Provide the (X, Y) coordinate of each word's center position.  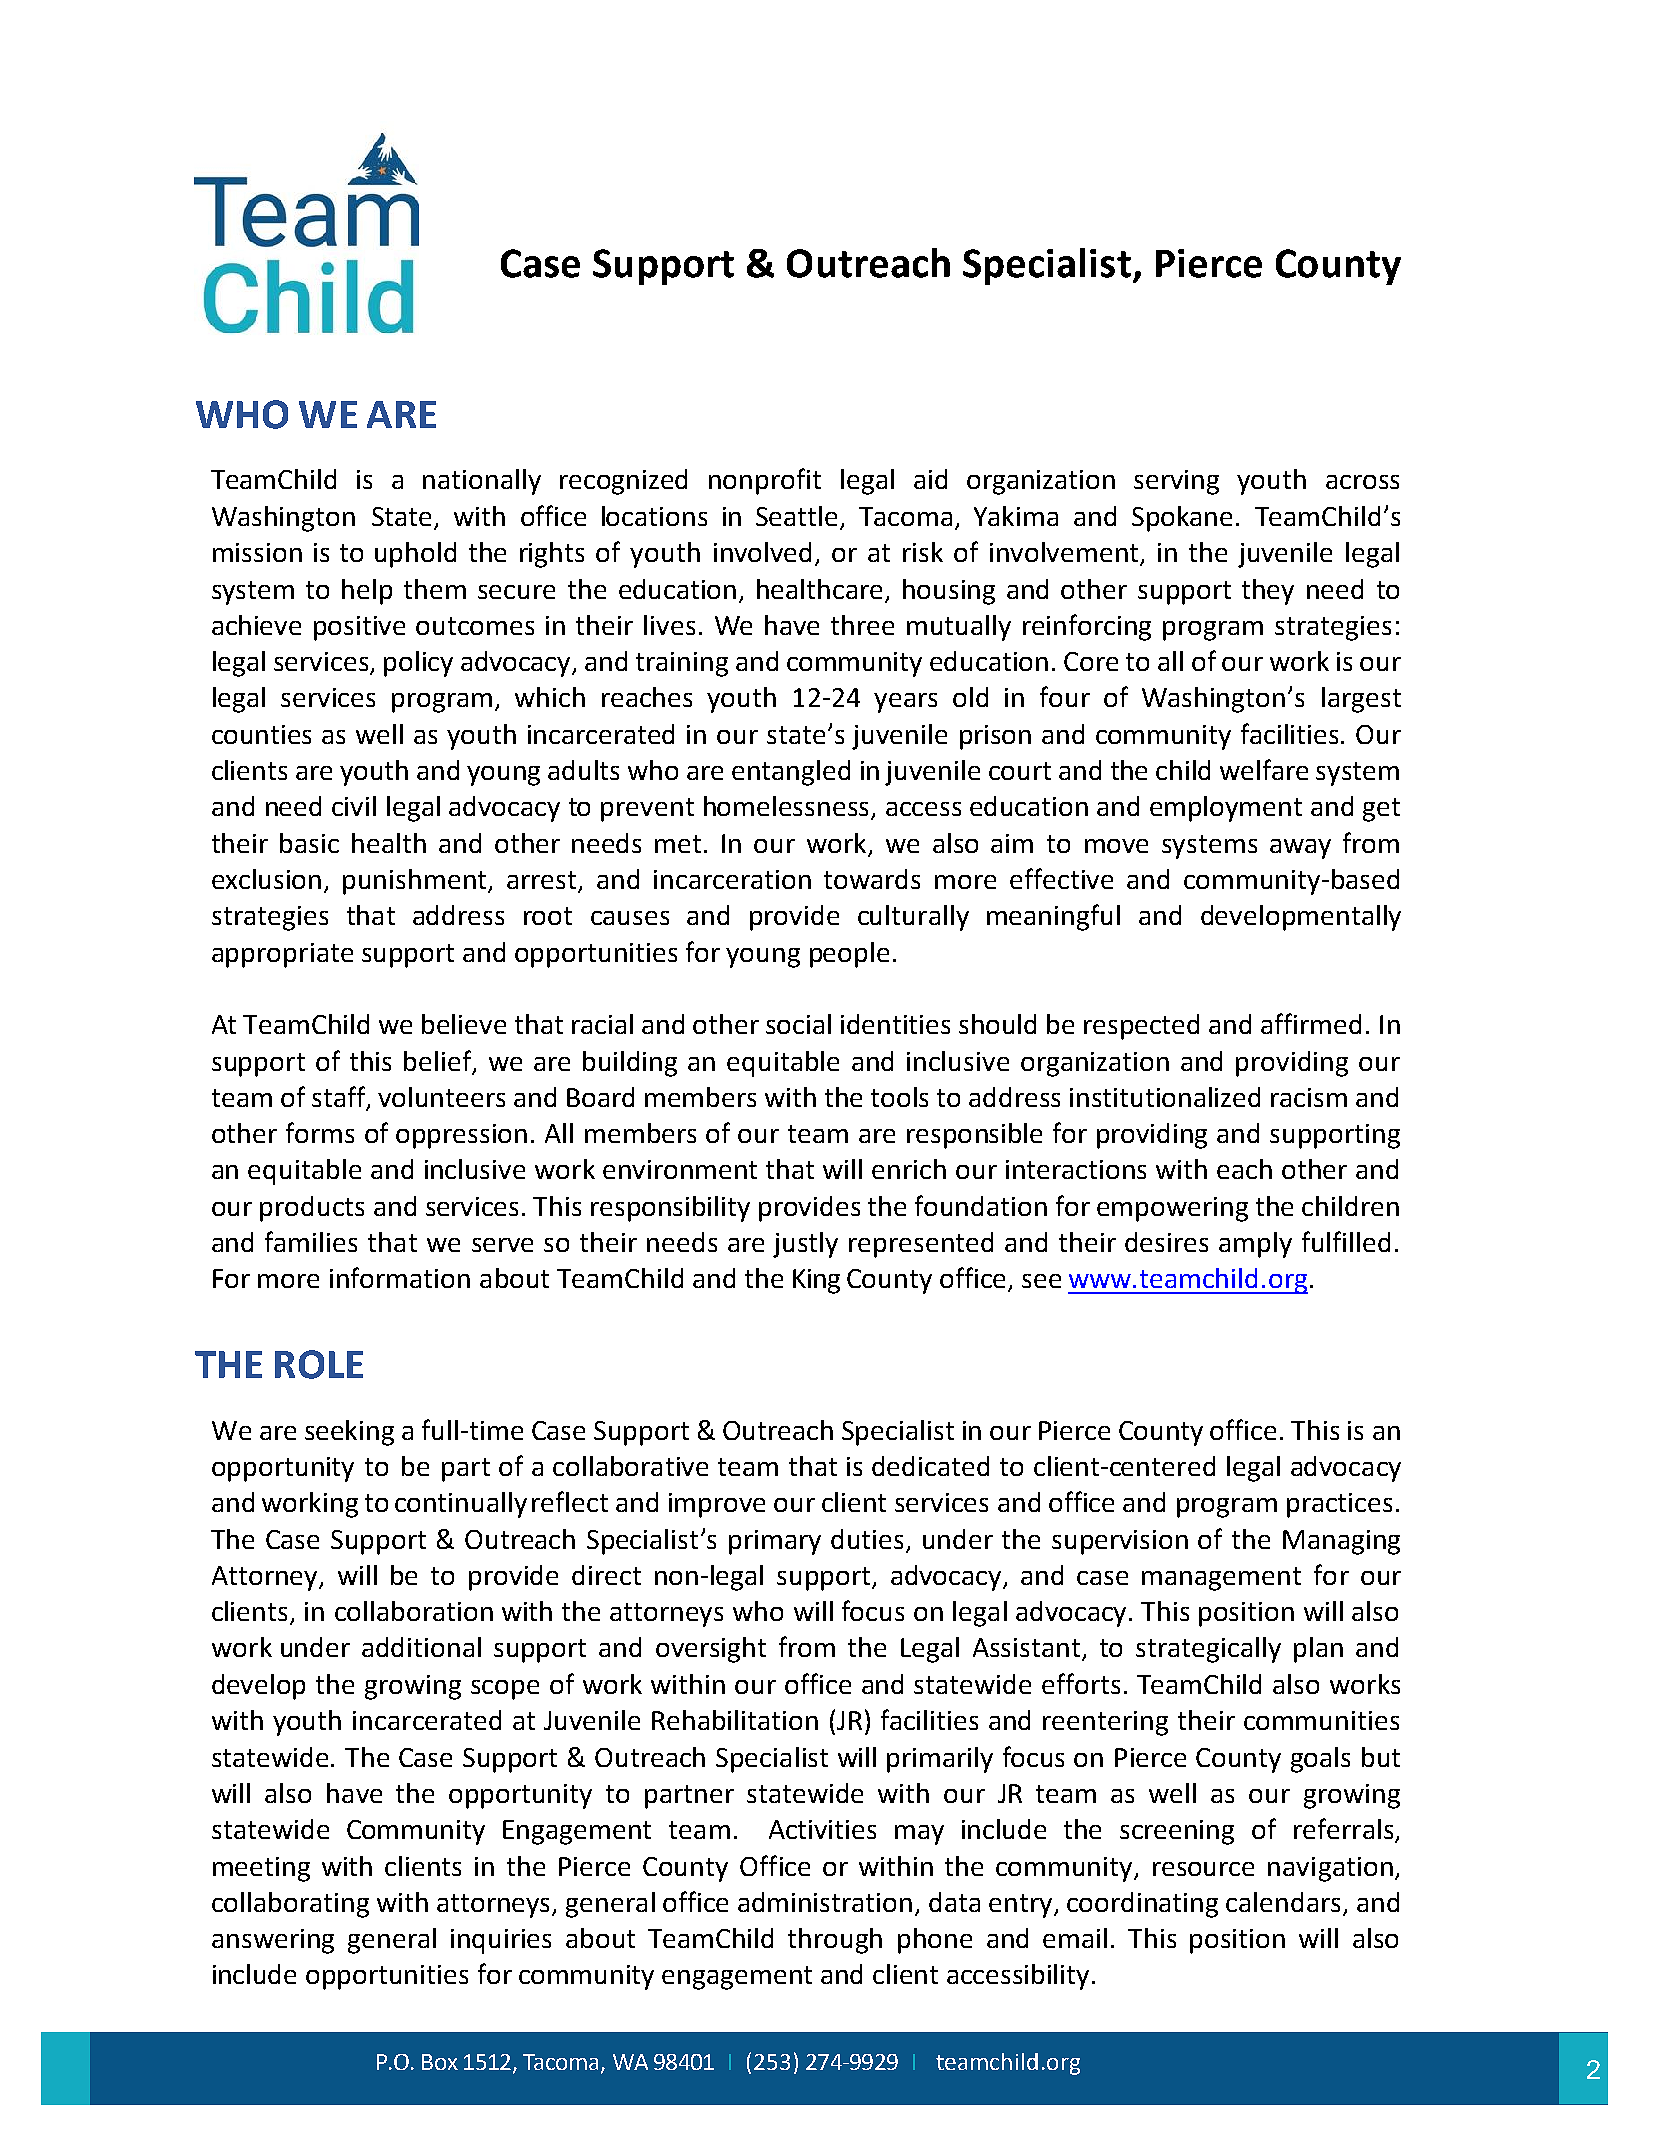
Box (440, 2062)
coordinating (1142, 1905)
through (835, 1941)
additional (421, 1647)
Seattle (796, 516)
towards (872, 879)
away (1300, 849)
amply (1255, 1245)
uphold (415, 555)
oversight (711, 1650)
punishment (416, 882)
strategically (1208, 1650)
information (400, 1277)
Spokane (1182, 519)
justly (805, 1245)
